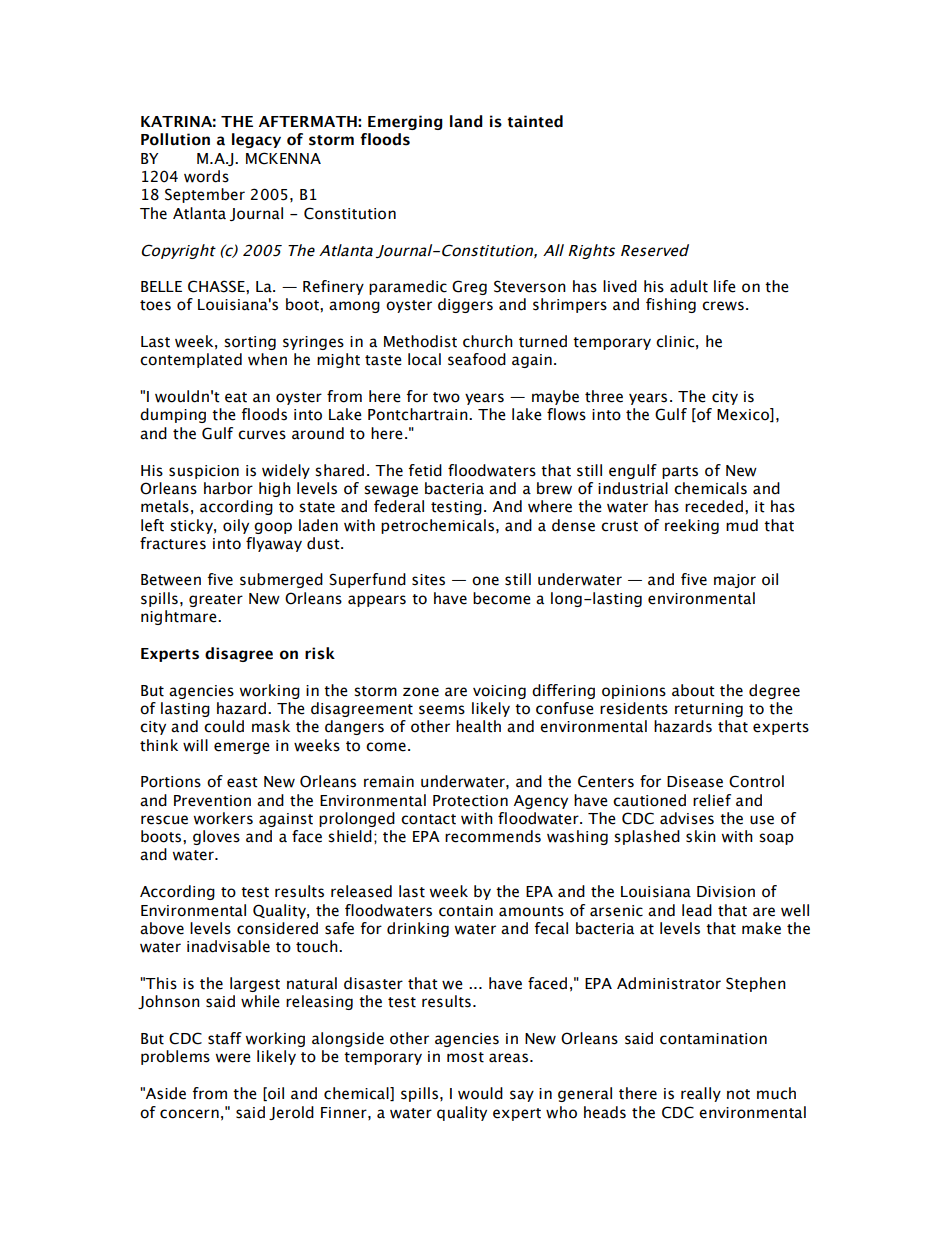 The image size is (952, 1233). What do you see at coordinates (725, 286) in the screenshot?
I see `life` at bounding box center [725, 286].
